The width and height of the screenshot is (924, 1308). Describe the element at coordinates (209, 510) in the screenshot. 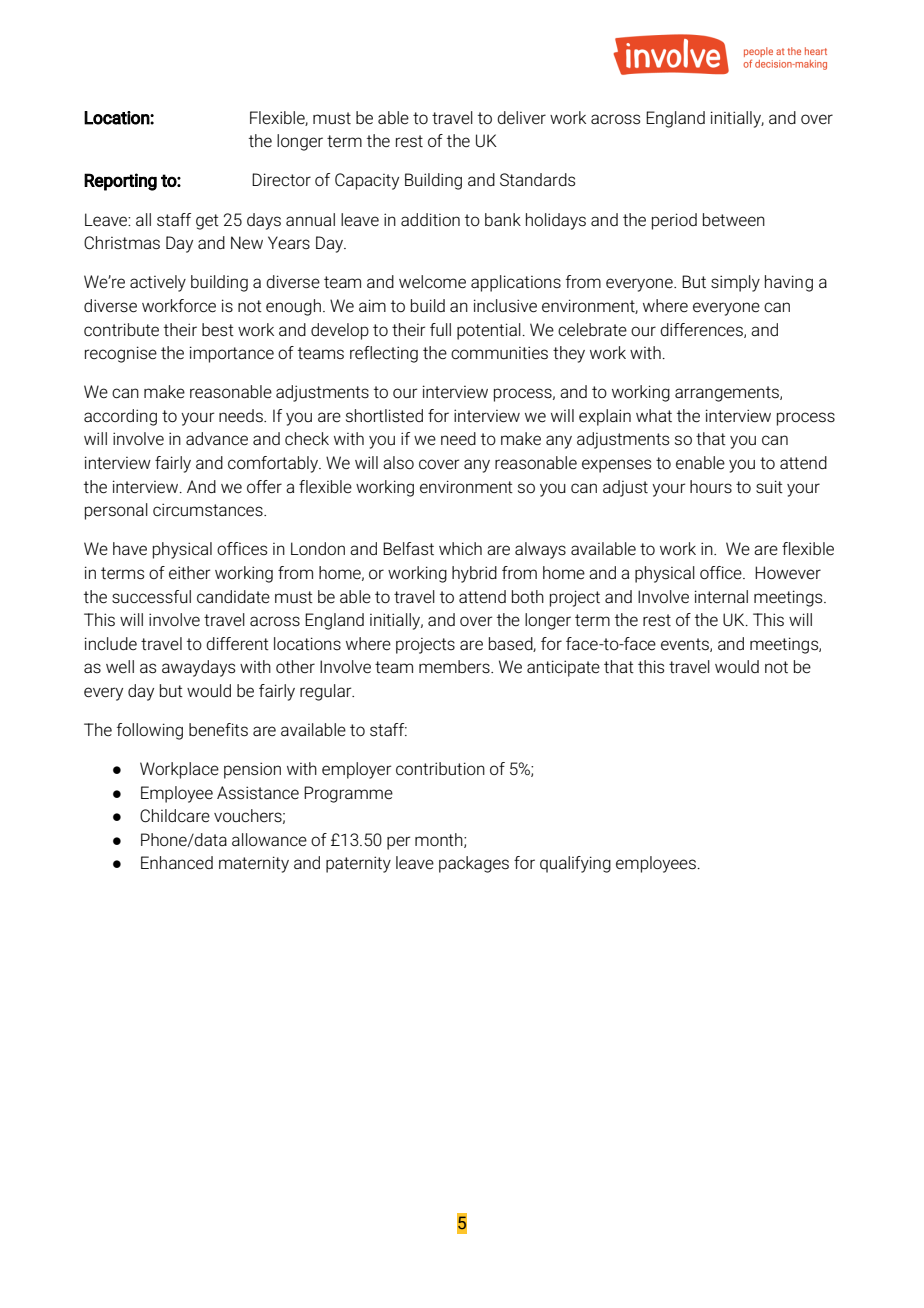

I see `circumstances` at that location.
